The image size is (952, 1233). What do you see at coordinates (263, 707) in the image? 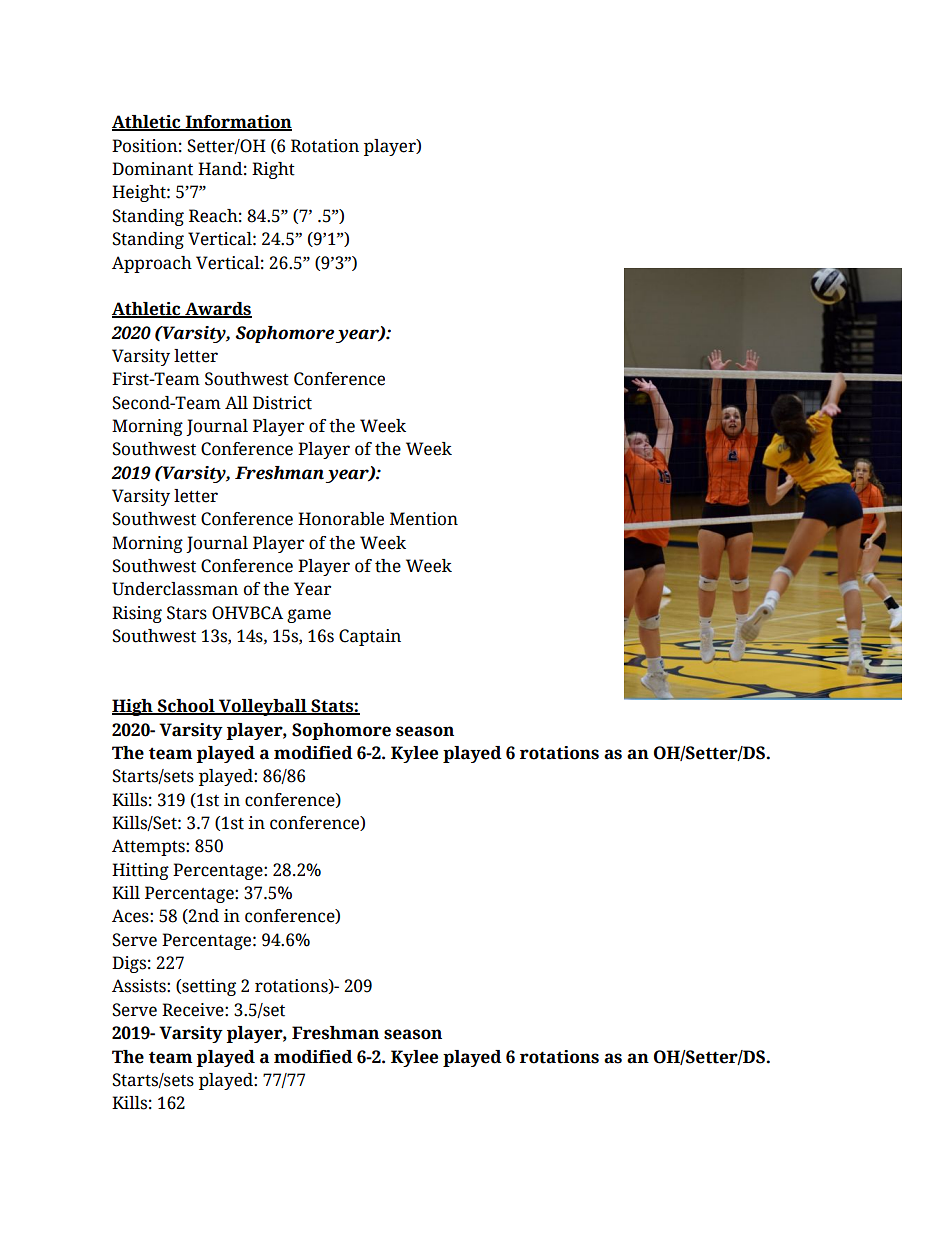
I see `Volleyball` at bounding box center [263, 707].
